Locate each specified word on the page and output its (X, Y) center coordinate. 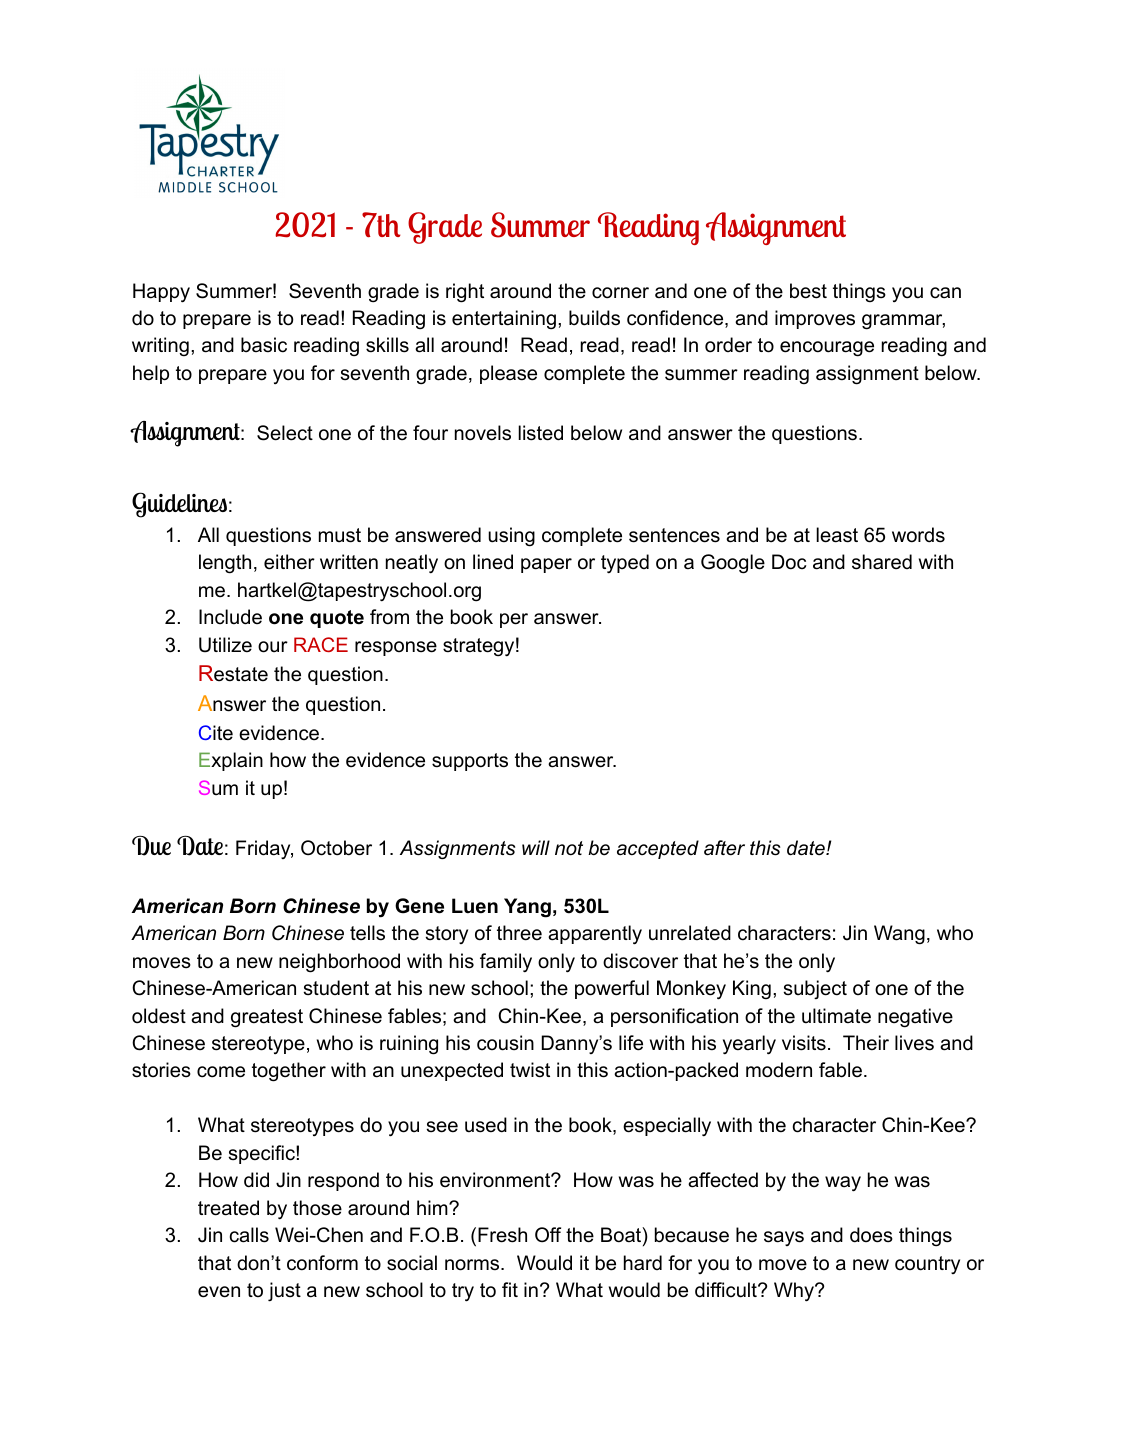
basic (264, 345)
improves (815, 319)
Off (548, 1235)
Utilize (225, 645)
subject (815, 989)
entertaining (504, 320)
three (519, 933)
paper (546, 565)
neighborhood (339, 963)
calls (249, 1235)
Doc (789, 562)
